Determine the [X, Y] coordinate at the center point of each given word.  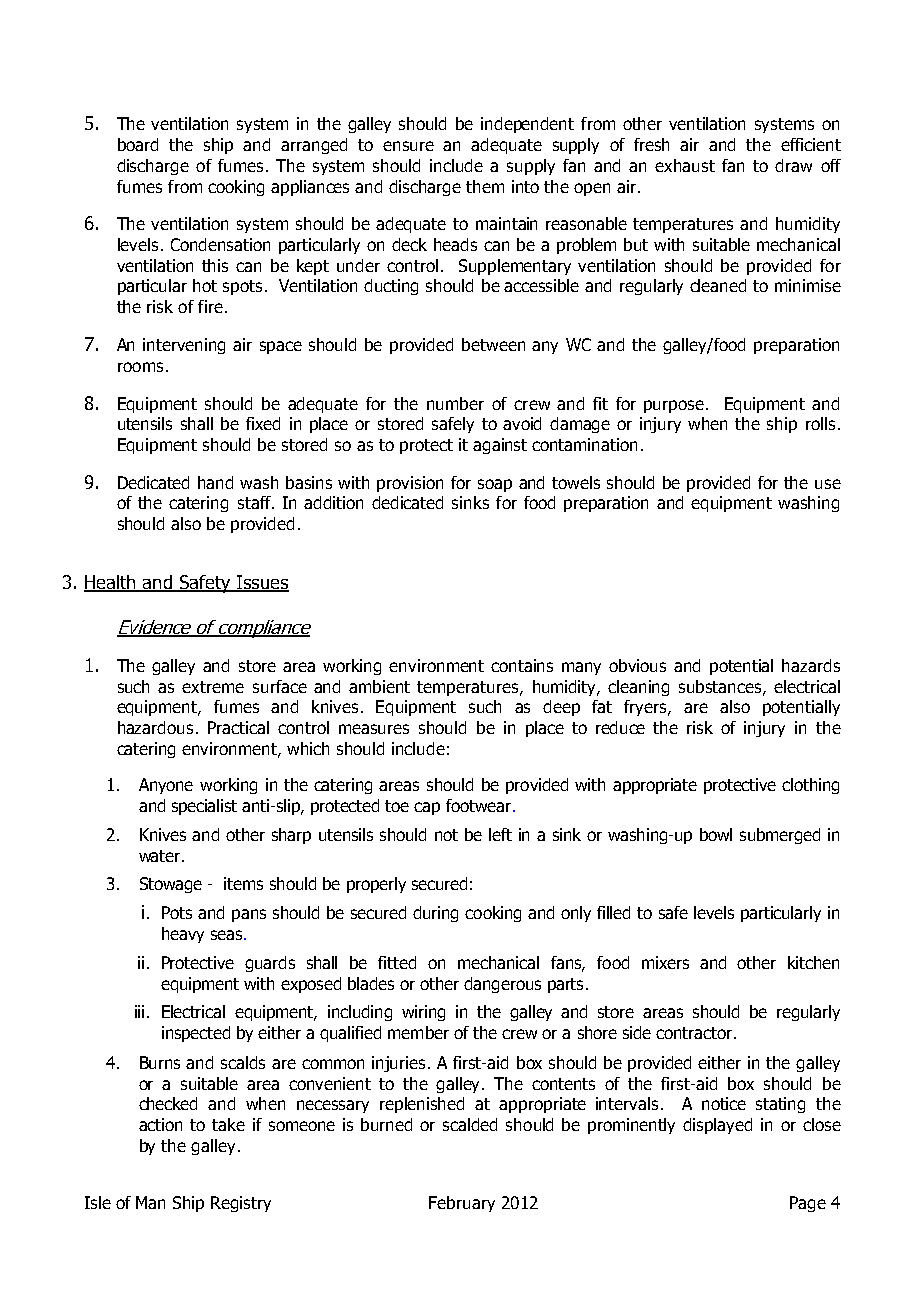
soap [495, 485]
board [138, 144]
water [161, 856]
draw [793, 165]
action [160, 1124]
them [485, 186]
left [500, 834]
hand [215, 482]
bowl [716, 834]
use [828, 484]
